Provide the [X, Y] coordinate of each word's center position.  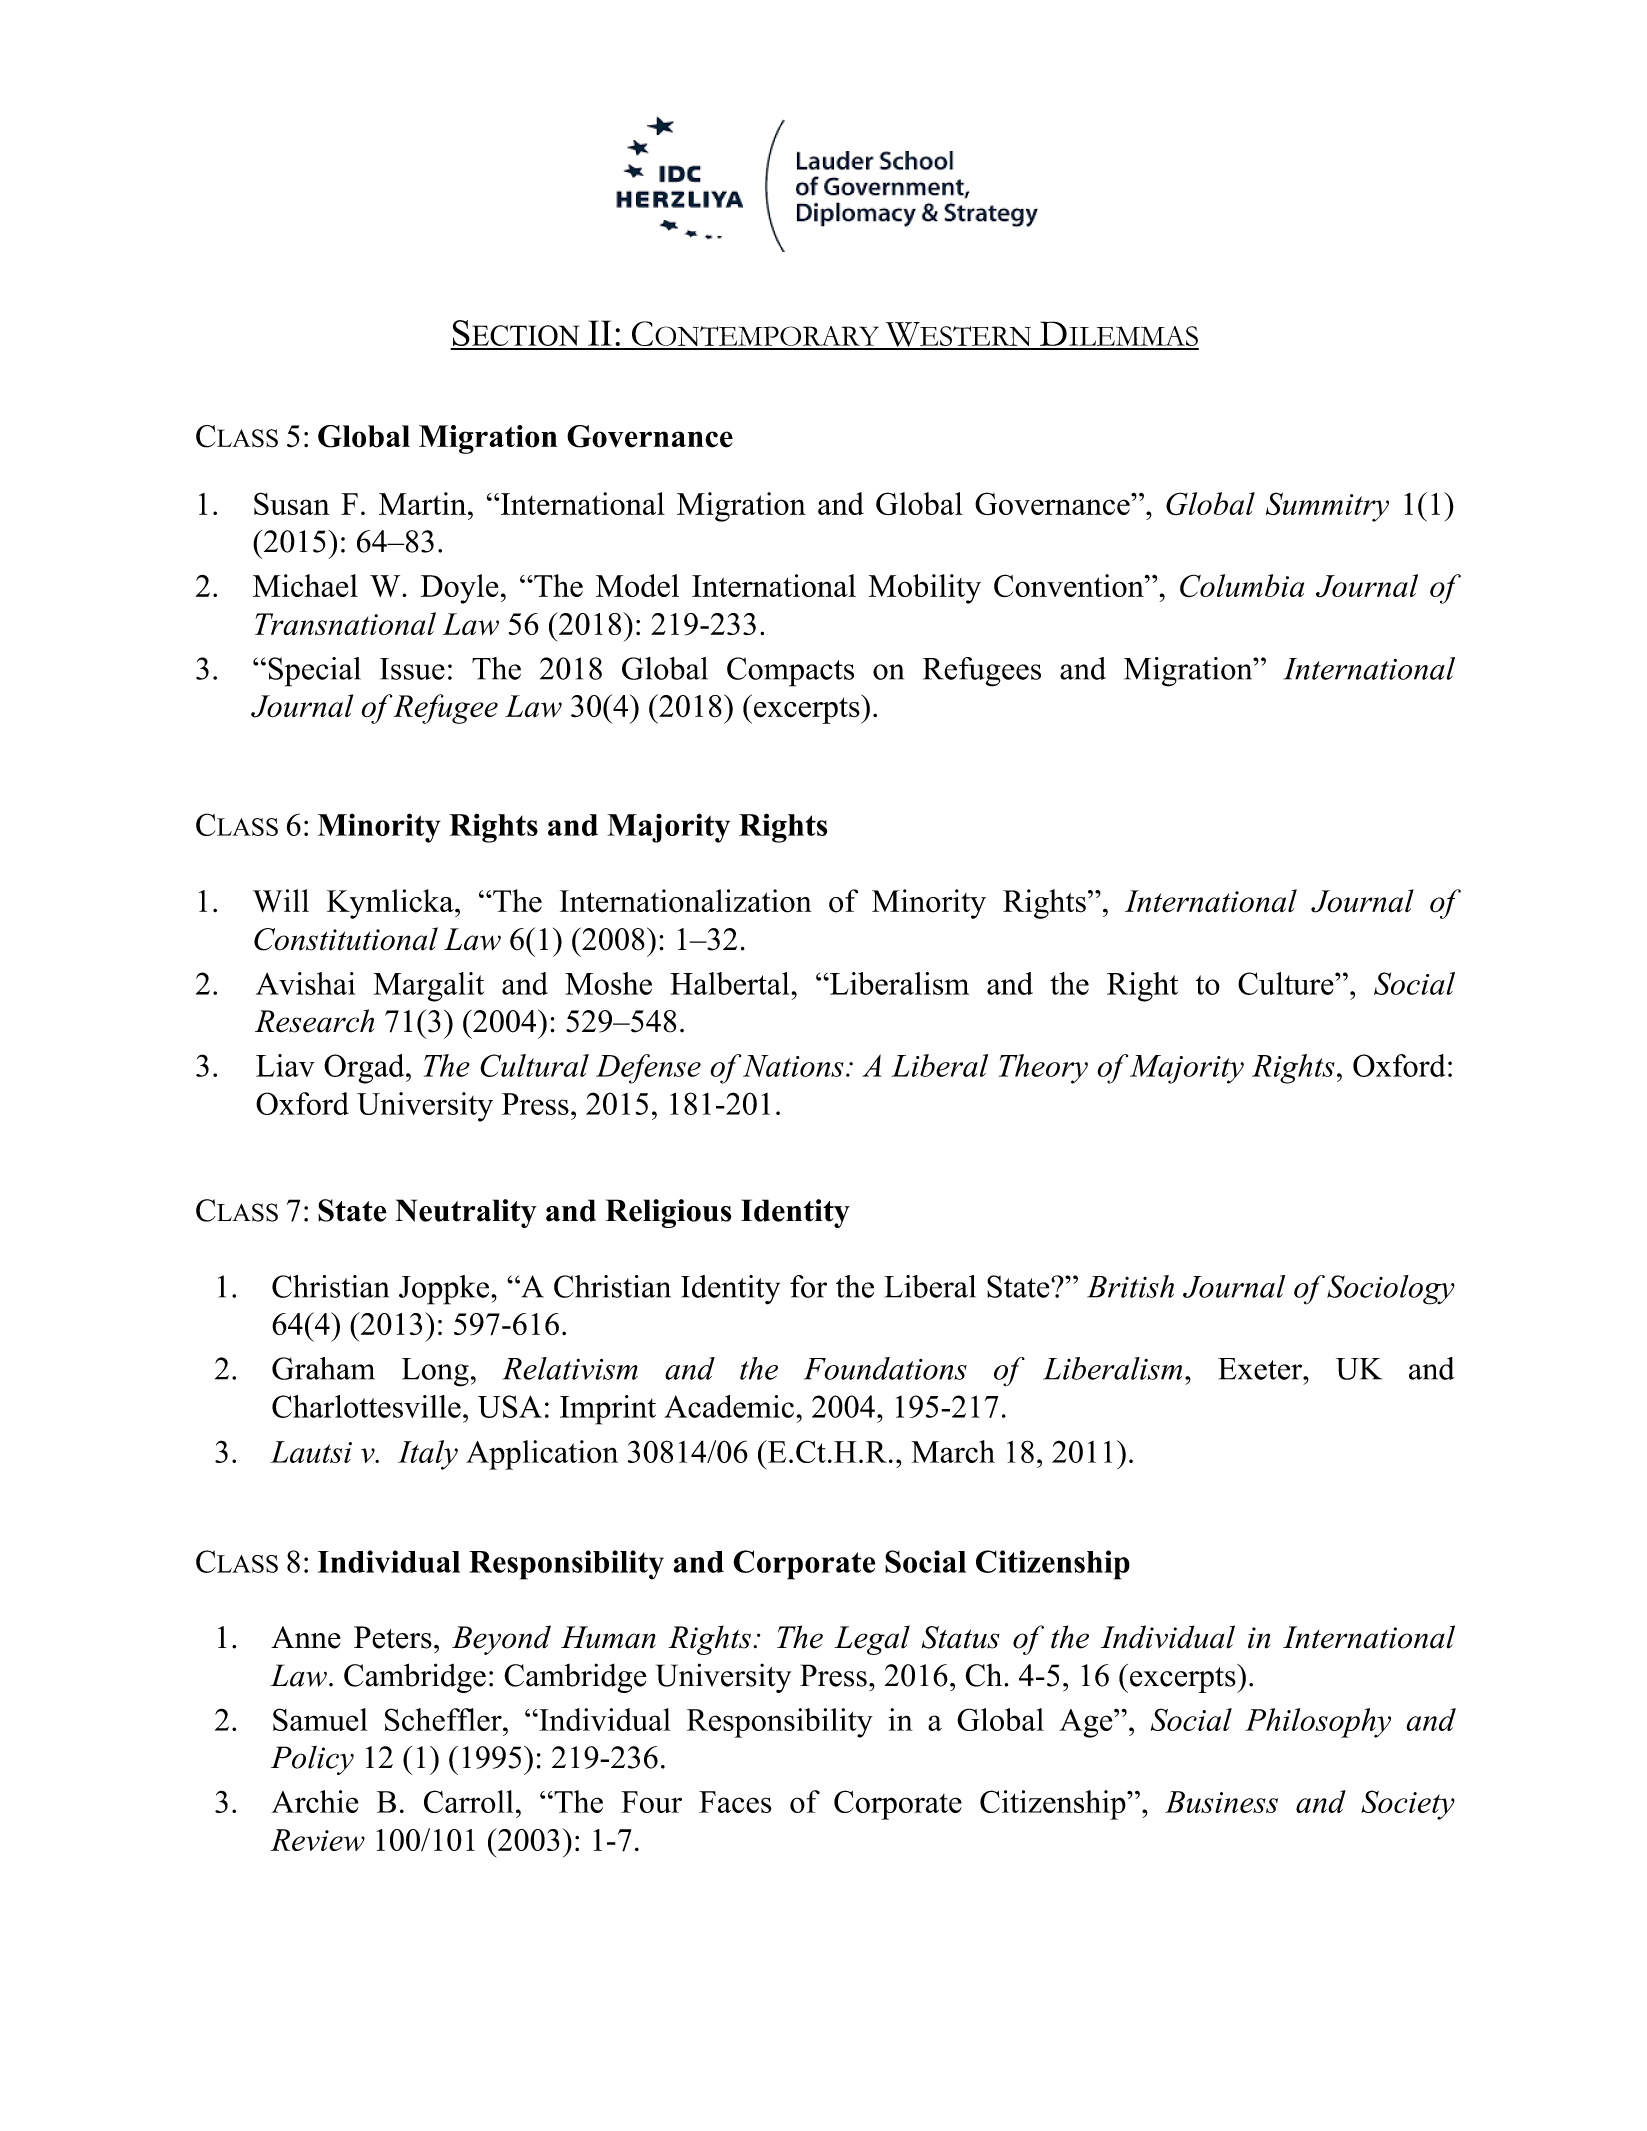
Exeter [1261, 1369]
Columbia [1242, 585]
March [953, 1451]
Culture [1287, 983]
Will [281, 900]
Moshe [608, 983]
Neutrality [466, 1213]
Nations [793, 1066]
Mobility [925, 589]
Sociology [1391, 1290]
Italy [428, 1455]
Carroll [469, 1801]
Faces [735, 1802]
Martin [424, 503]
